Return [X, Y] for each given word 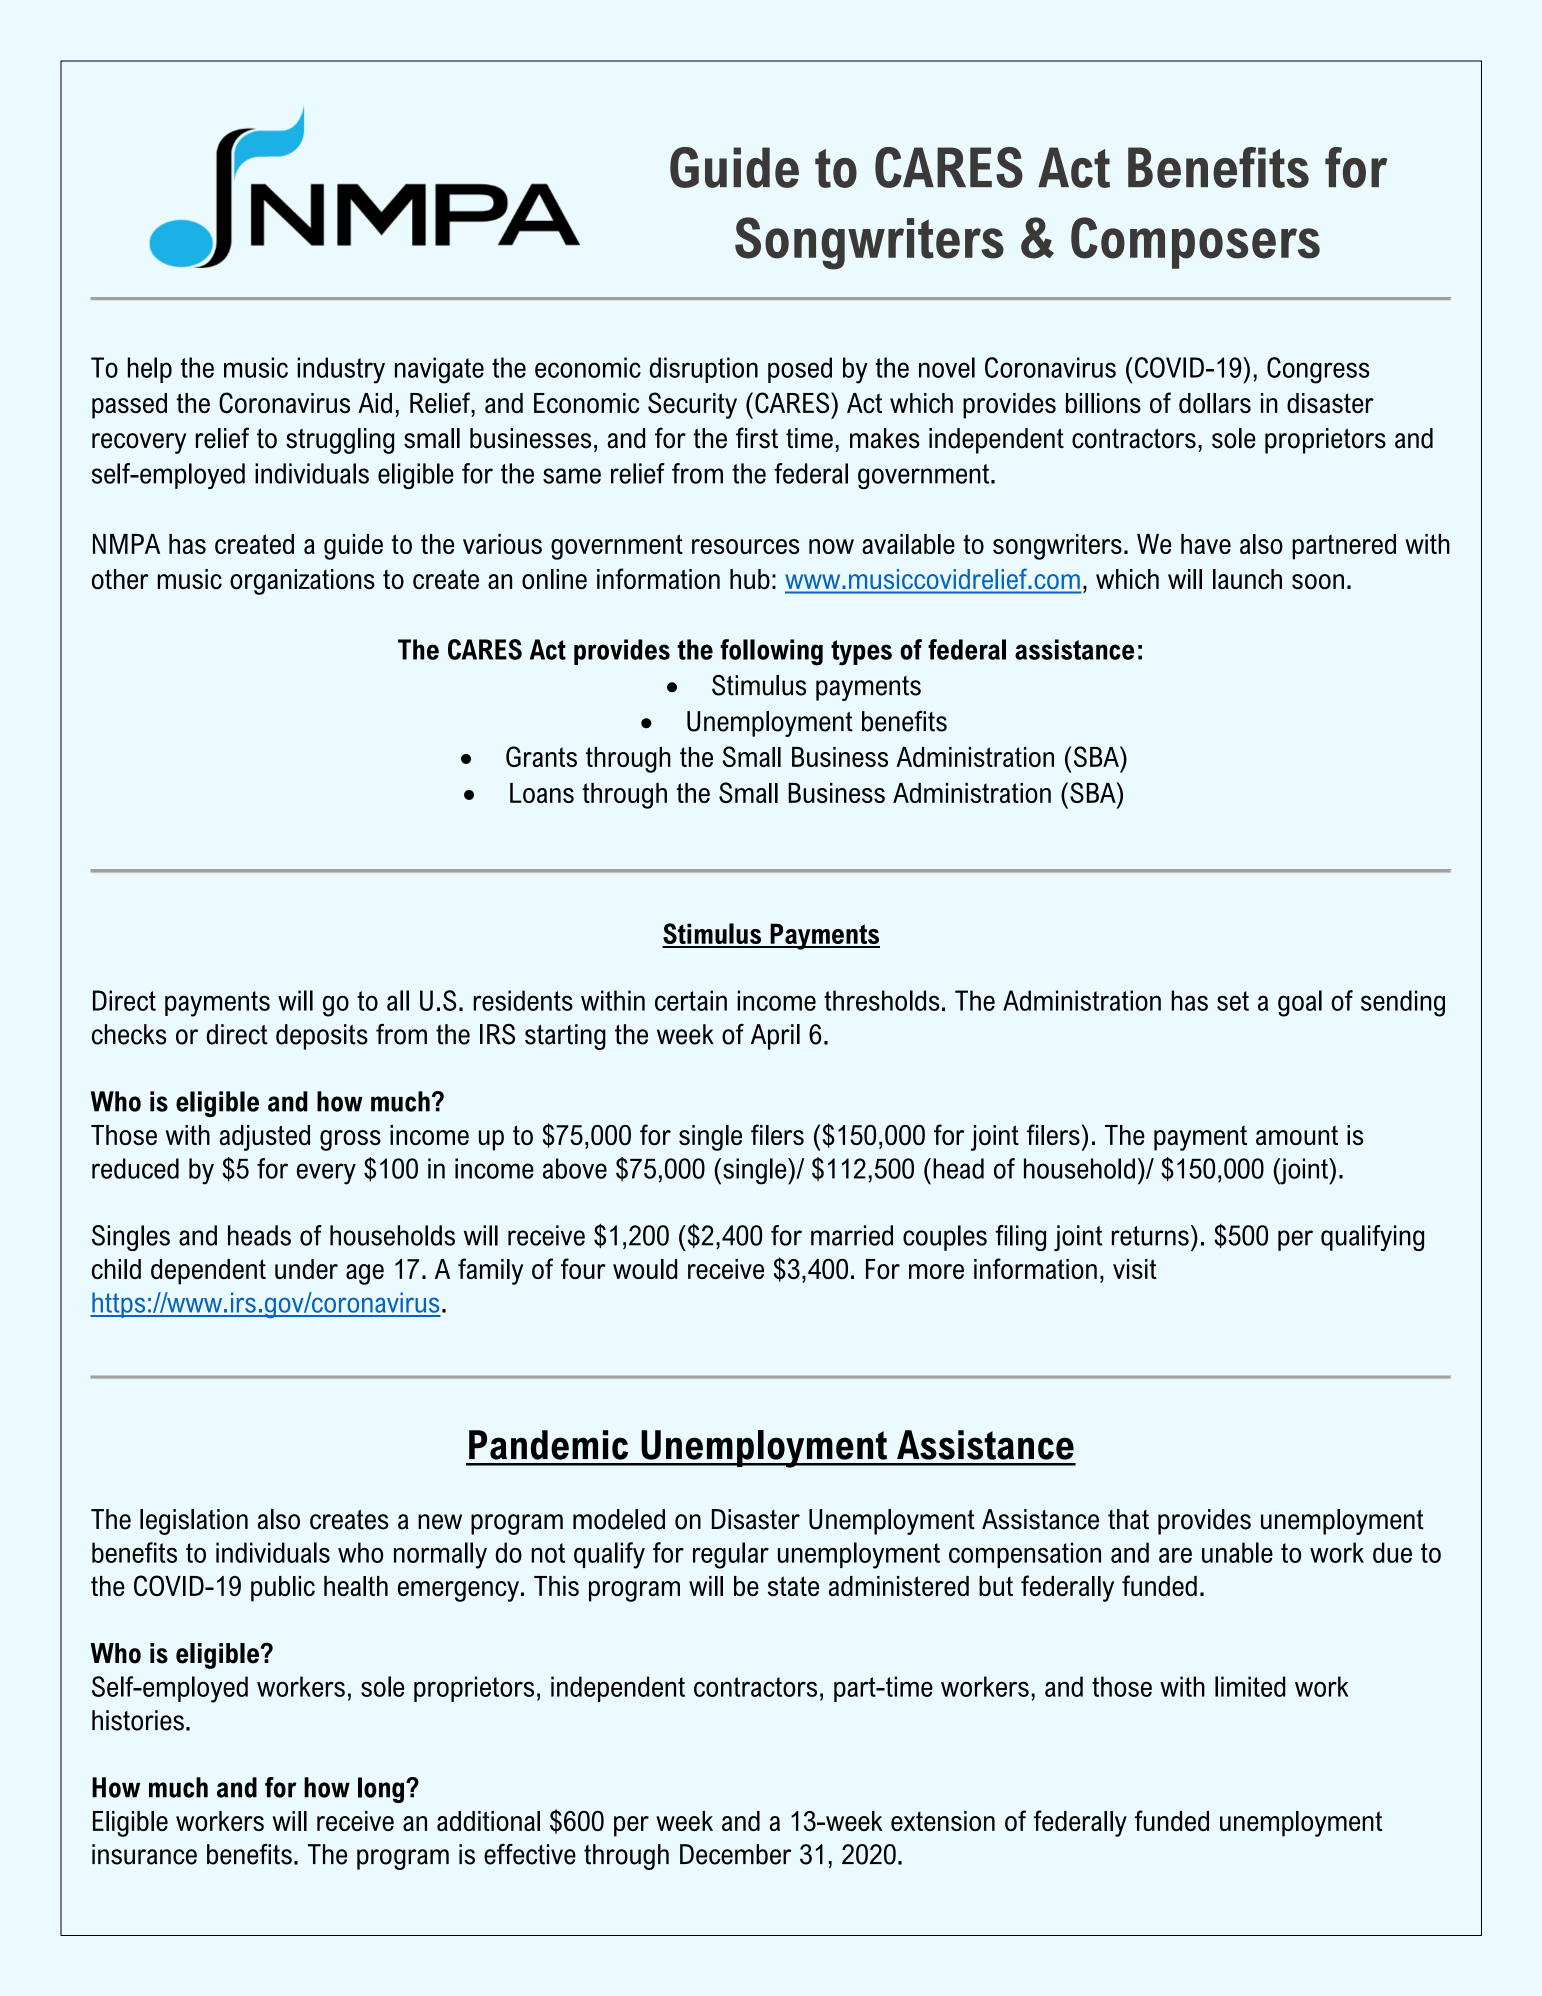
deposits [322, 1037]
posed [800, 370]
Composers [1195, 243]
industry [341, 370]
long [381, 1790]
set [1233, 1001]
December [735, 1854]
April [775, 1037]
